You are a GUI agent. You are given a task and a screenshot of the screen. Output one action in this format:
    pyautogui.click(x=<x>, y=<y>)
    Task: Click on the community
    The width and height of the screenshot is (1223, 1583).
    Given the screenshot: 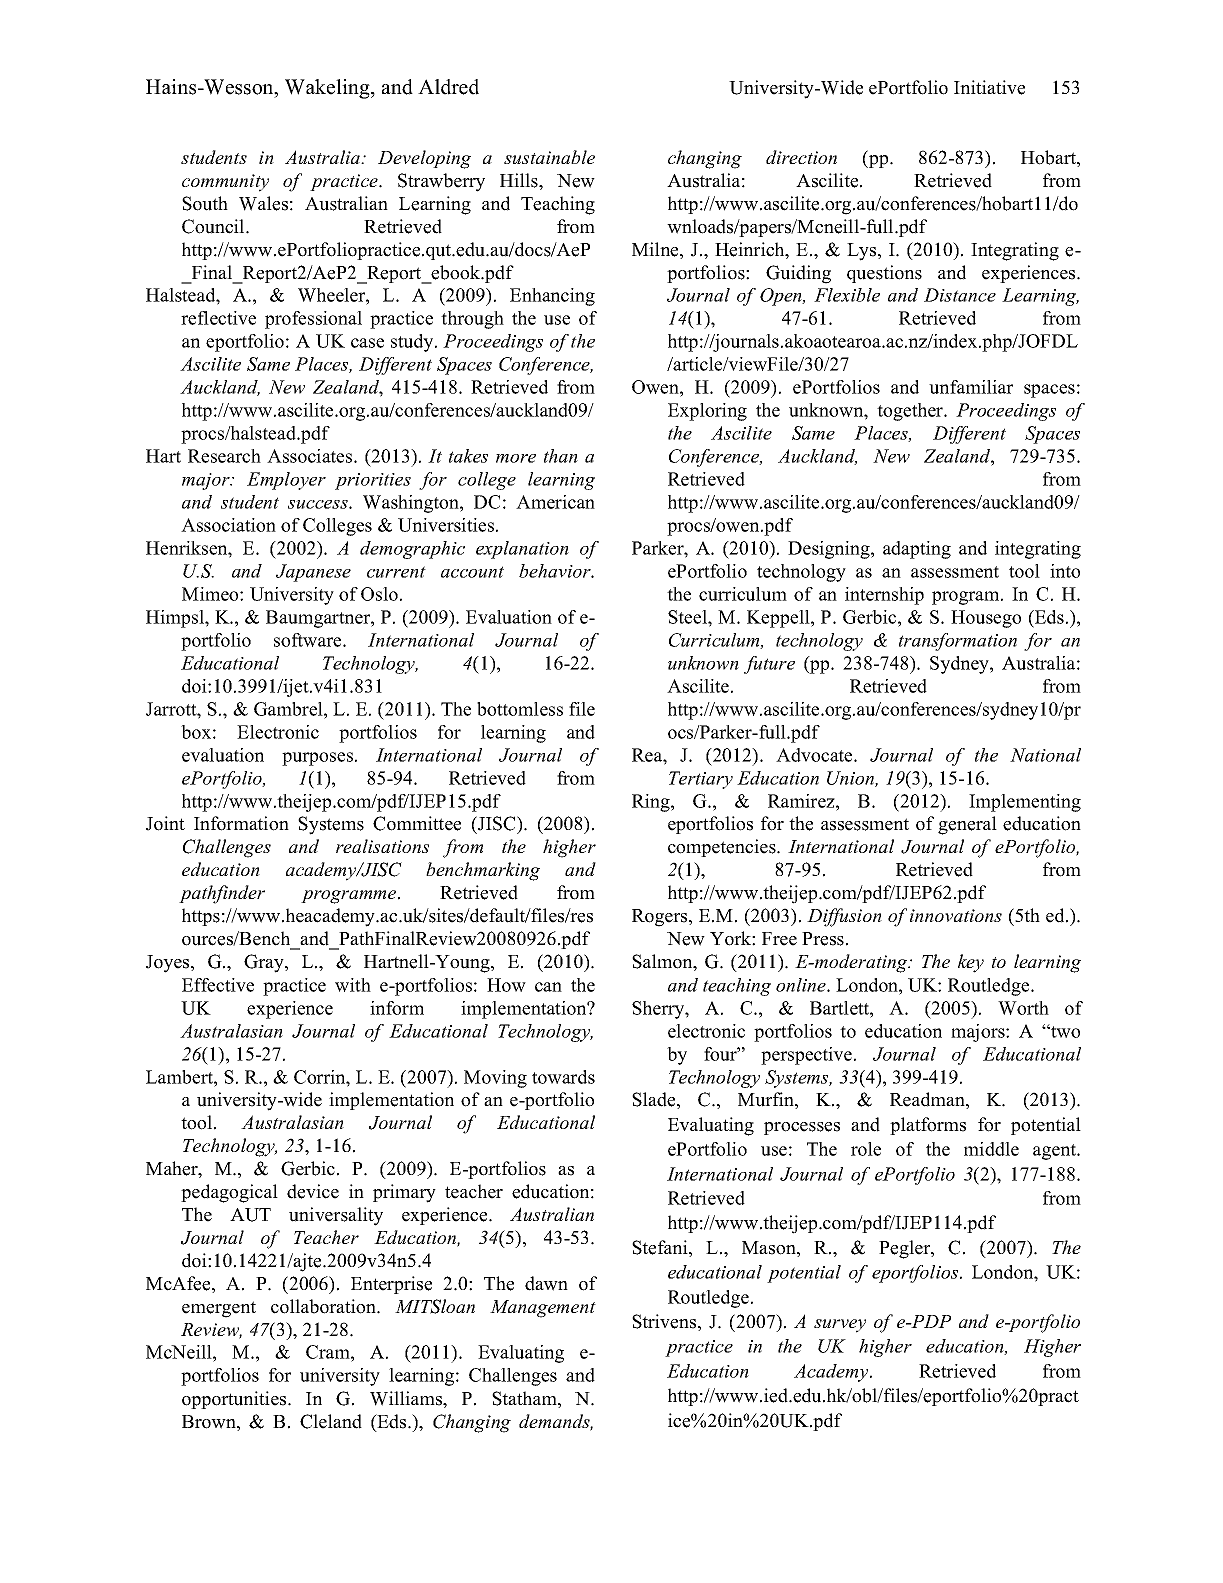 What is the action you would take?
    pyautogui.click(x=225, y=183)
